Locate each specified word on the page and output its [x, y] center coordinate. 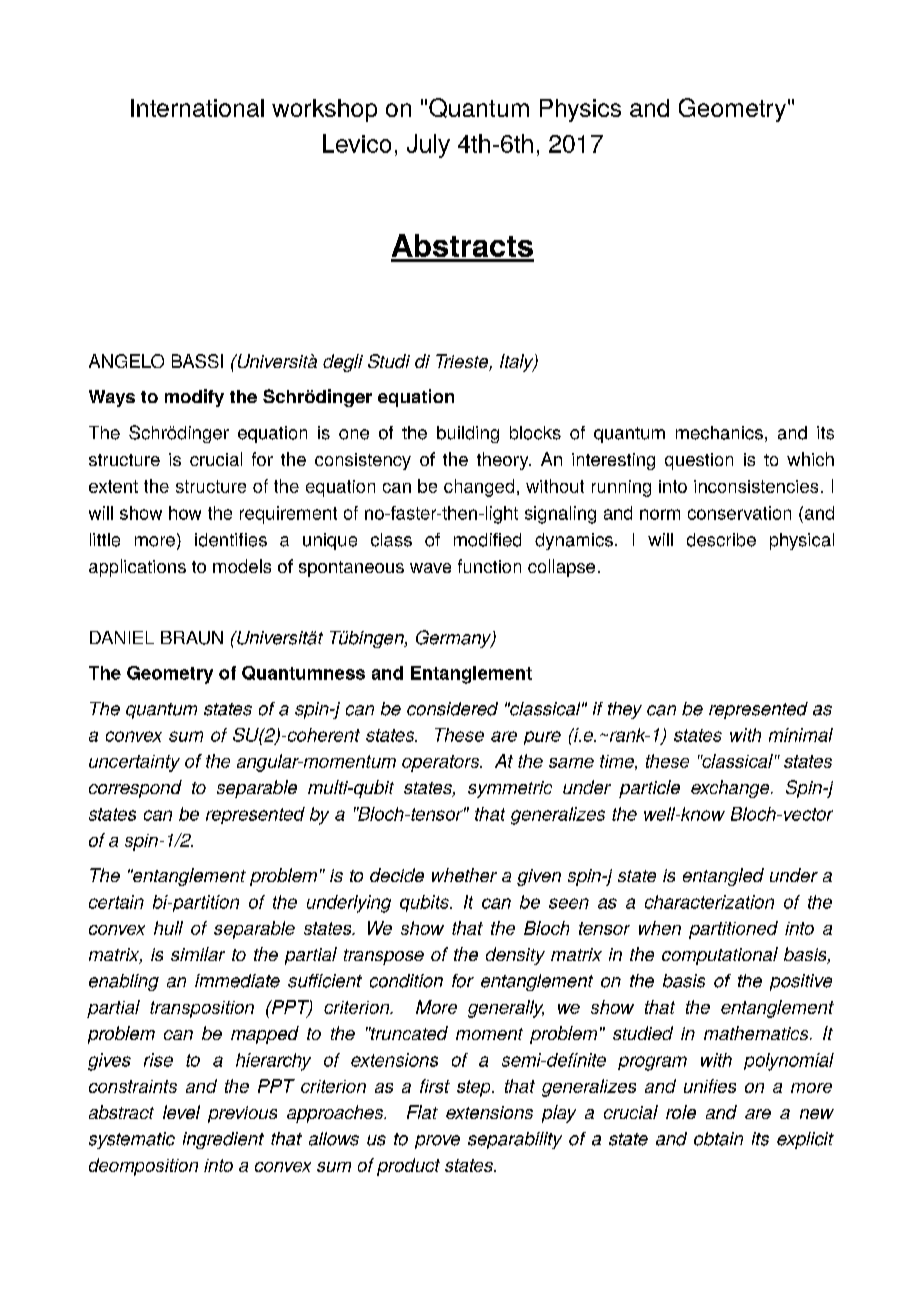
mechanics [719, 433]
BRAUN [192, 638]
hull [168, 928]
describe [721, 540]
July [428, 146]
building [468, 434]
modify [194, 398]
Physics [580, 110]
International [197, 108]
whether [464, 875]
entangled [723, 877]
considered [452, 709]
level [181, 1112]
